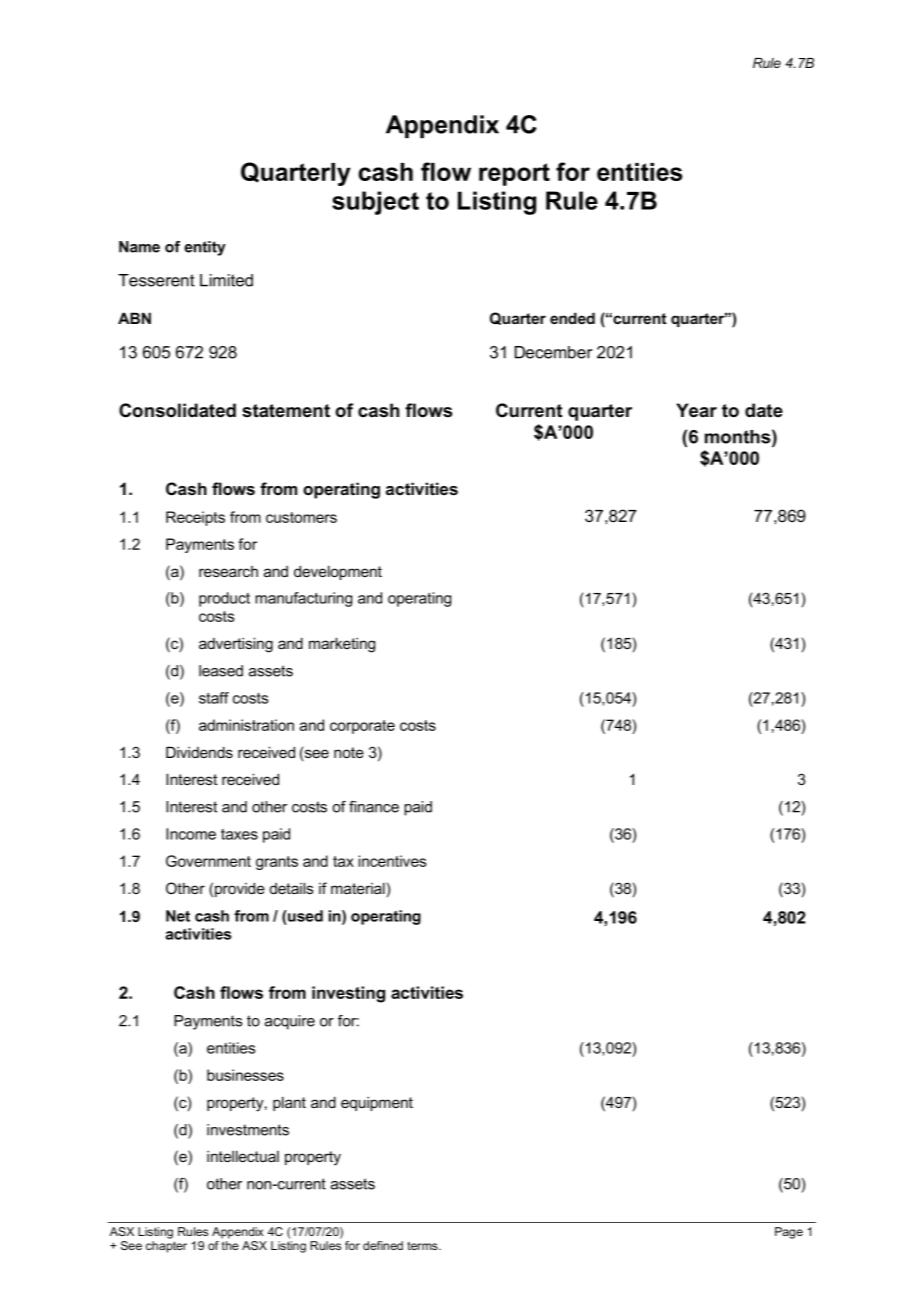 Image resolution: width=924 pixels, height=1308 pixels. Describe the element at coordinates (553, 352) in the document. I see `December` at that location.
